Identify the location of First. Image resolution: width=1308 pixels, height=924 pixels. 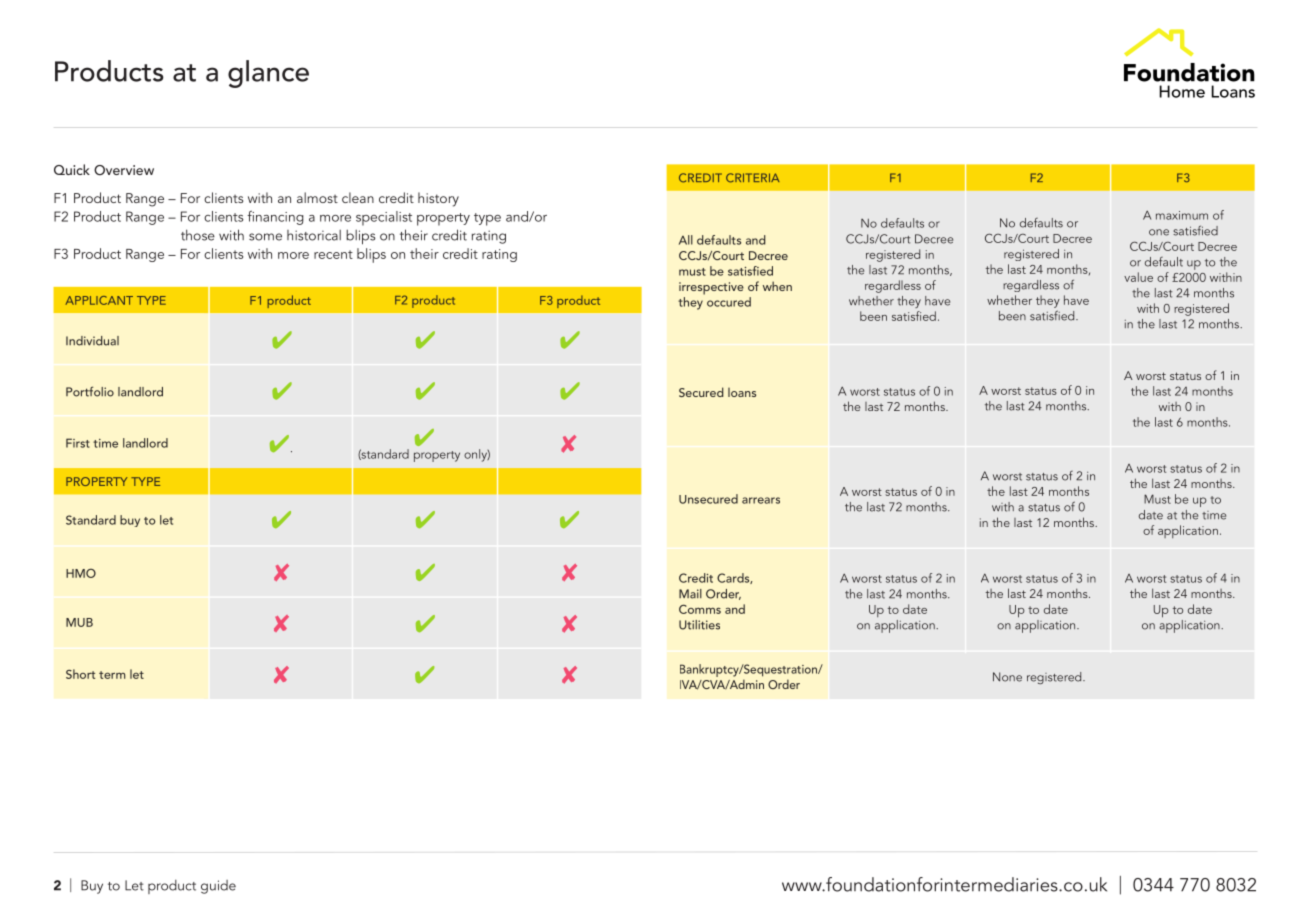
(78, 443).
